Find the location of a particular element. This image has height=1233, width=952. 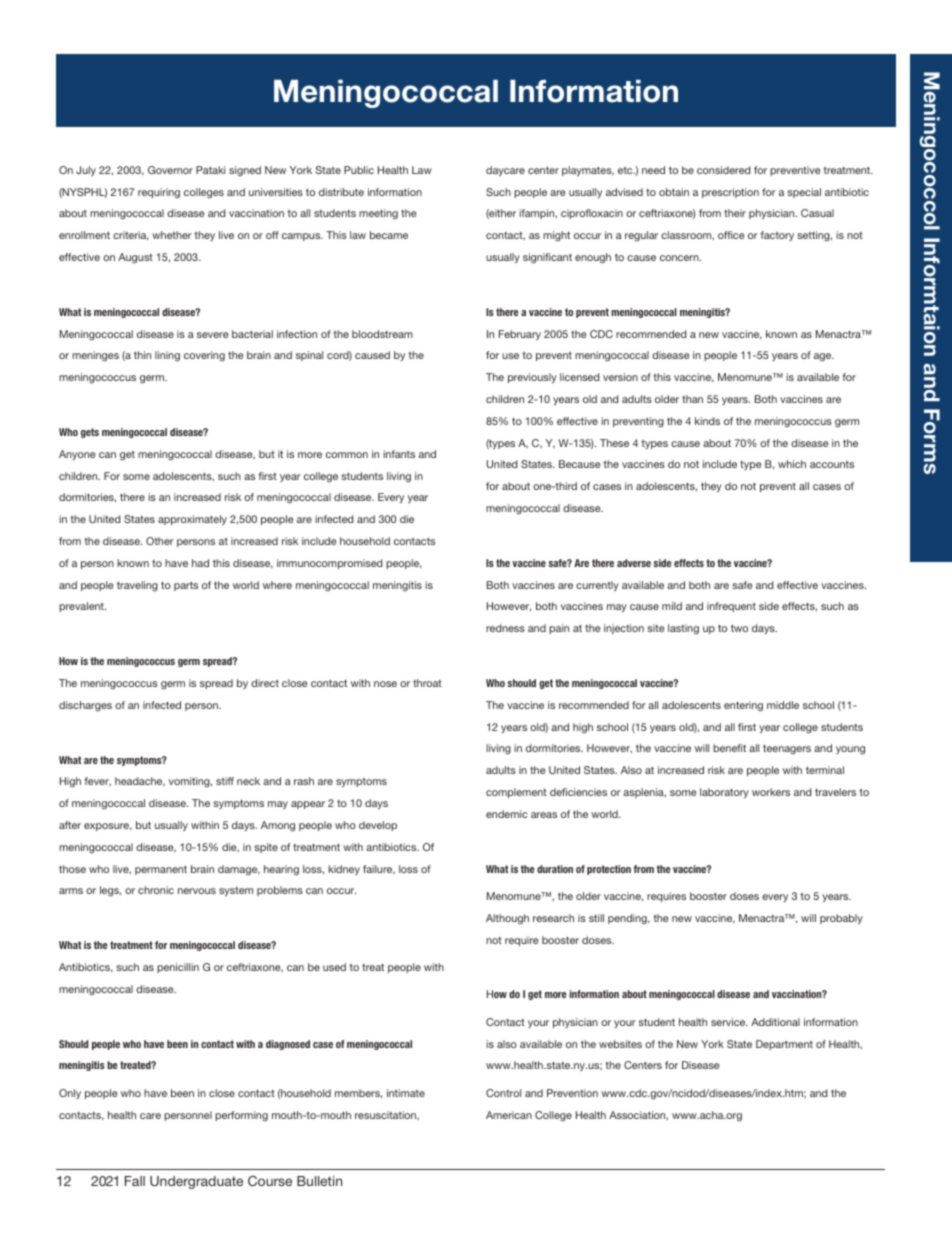

vomiting is located at coordinates (190, 782).
